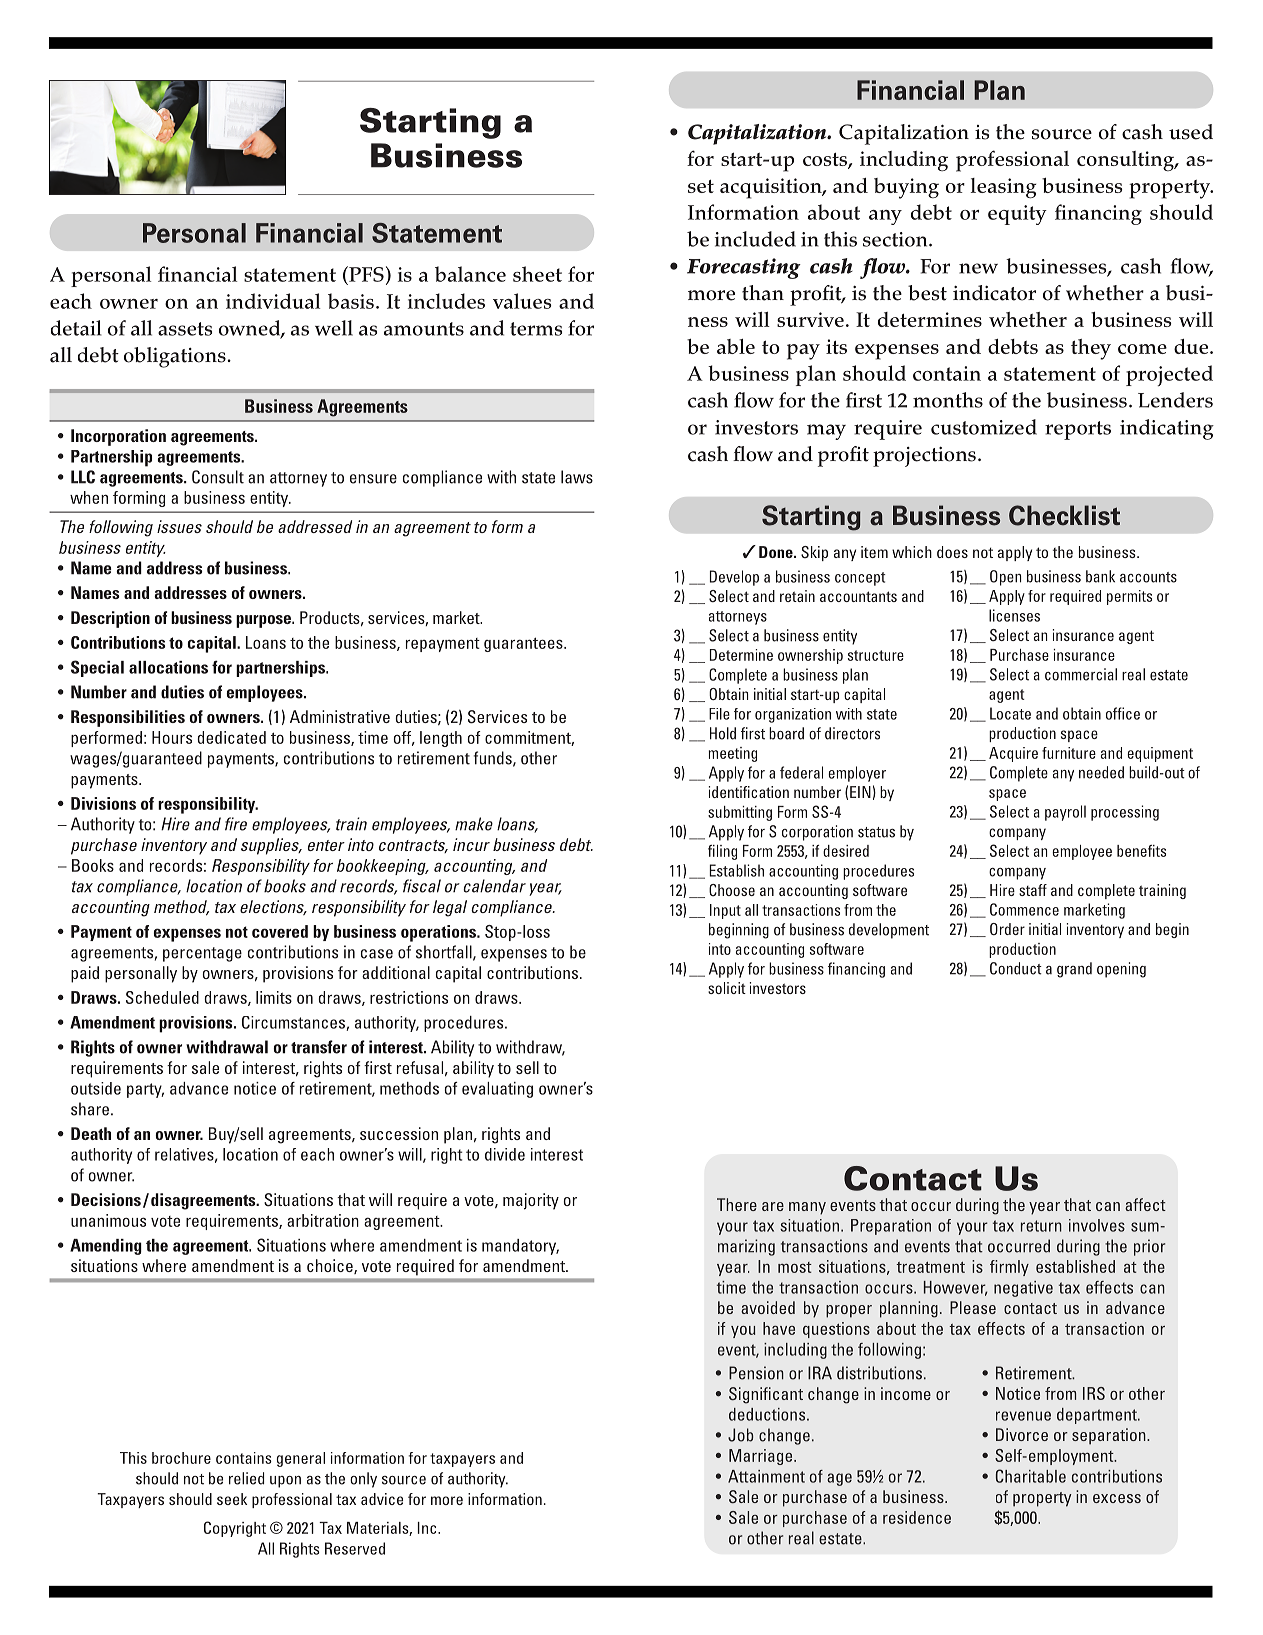 The image size is (1263, 1635). I want to click on issues, so click(179, 526).
